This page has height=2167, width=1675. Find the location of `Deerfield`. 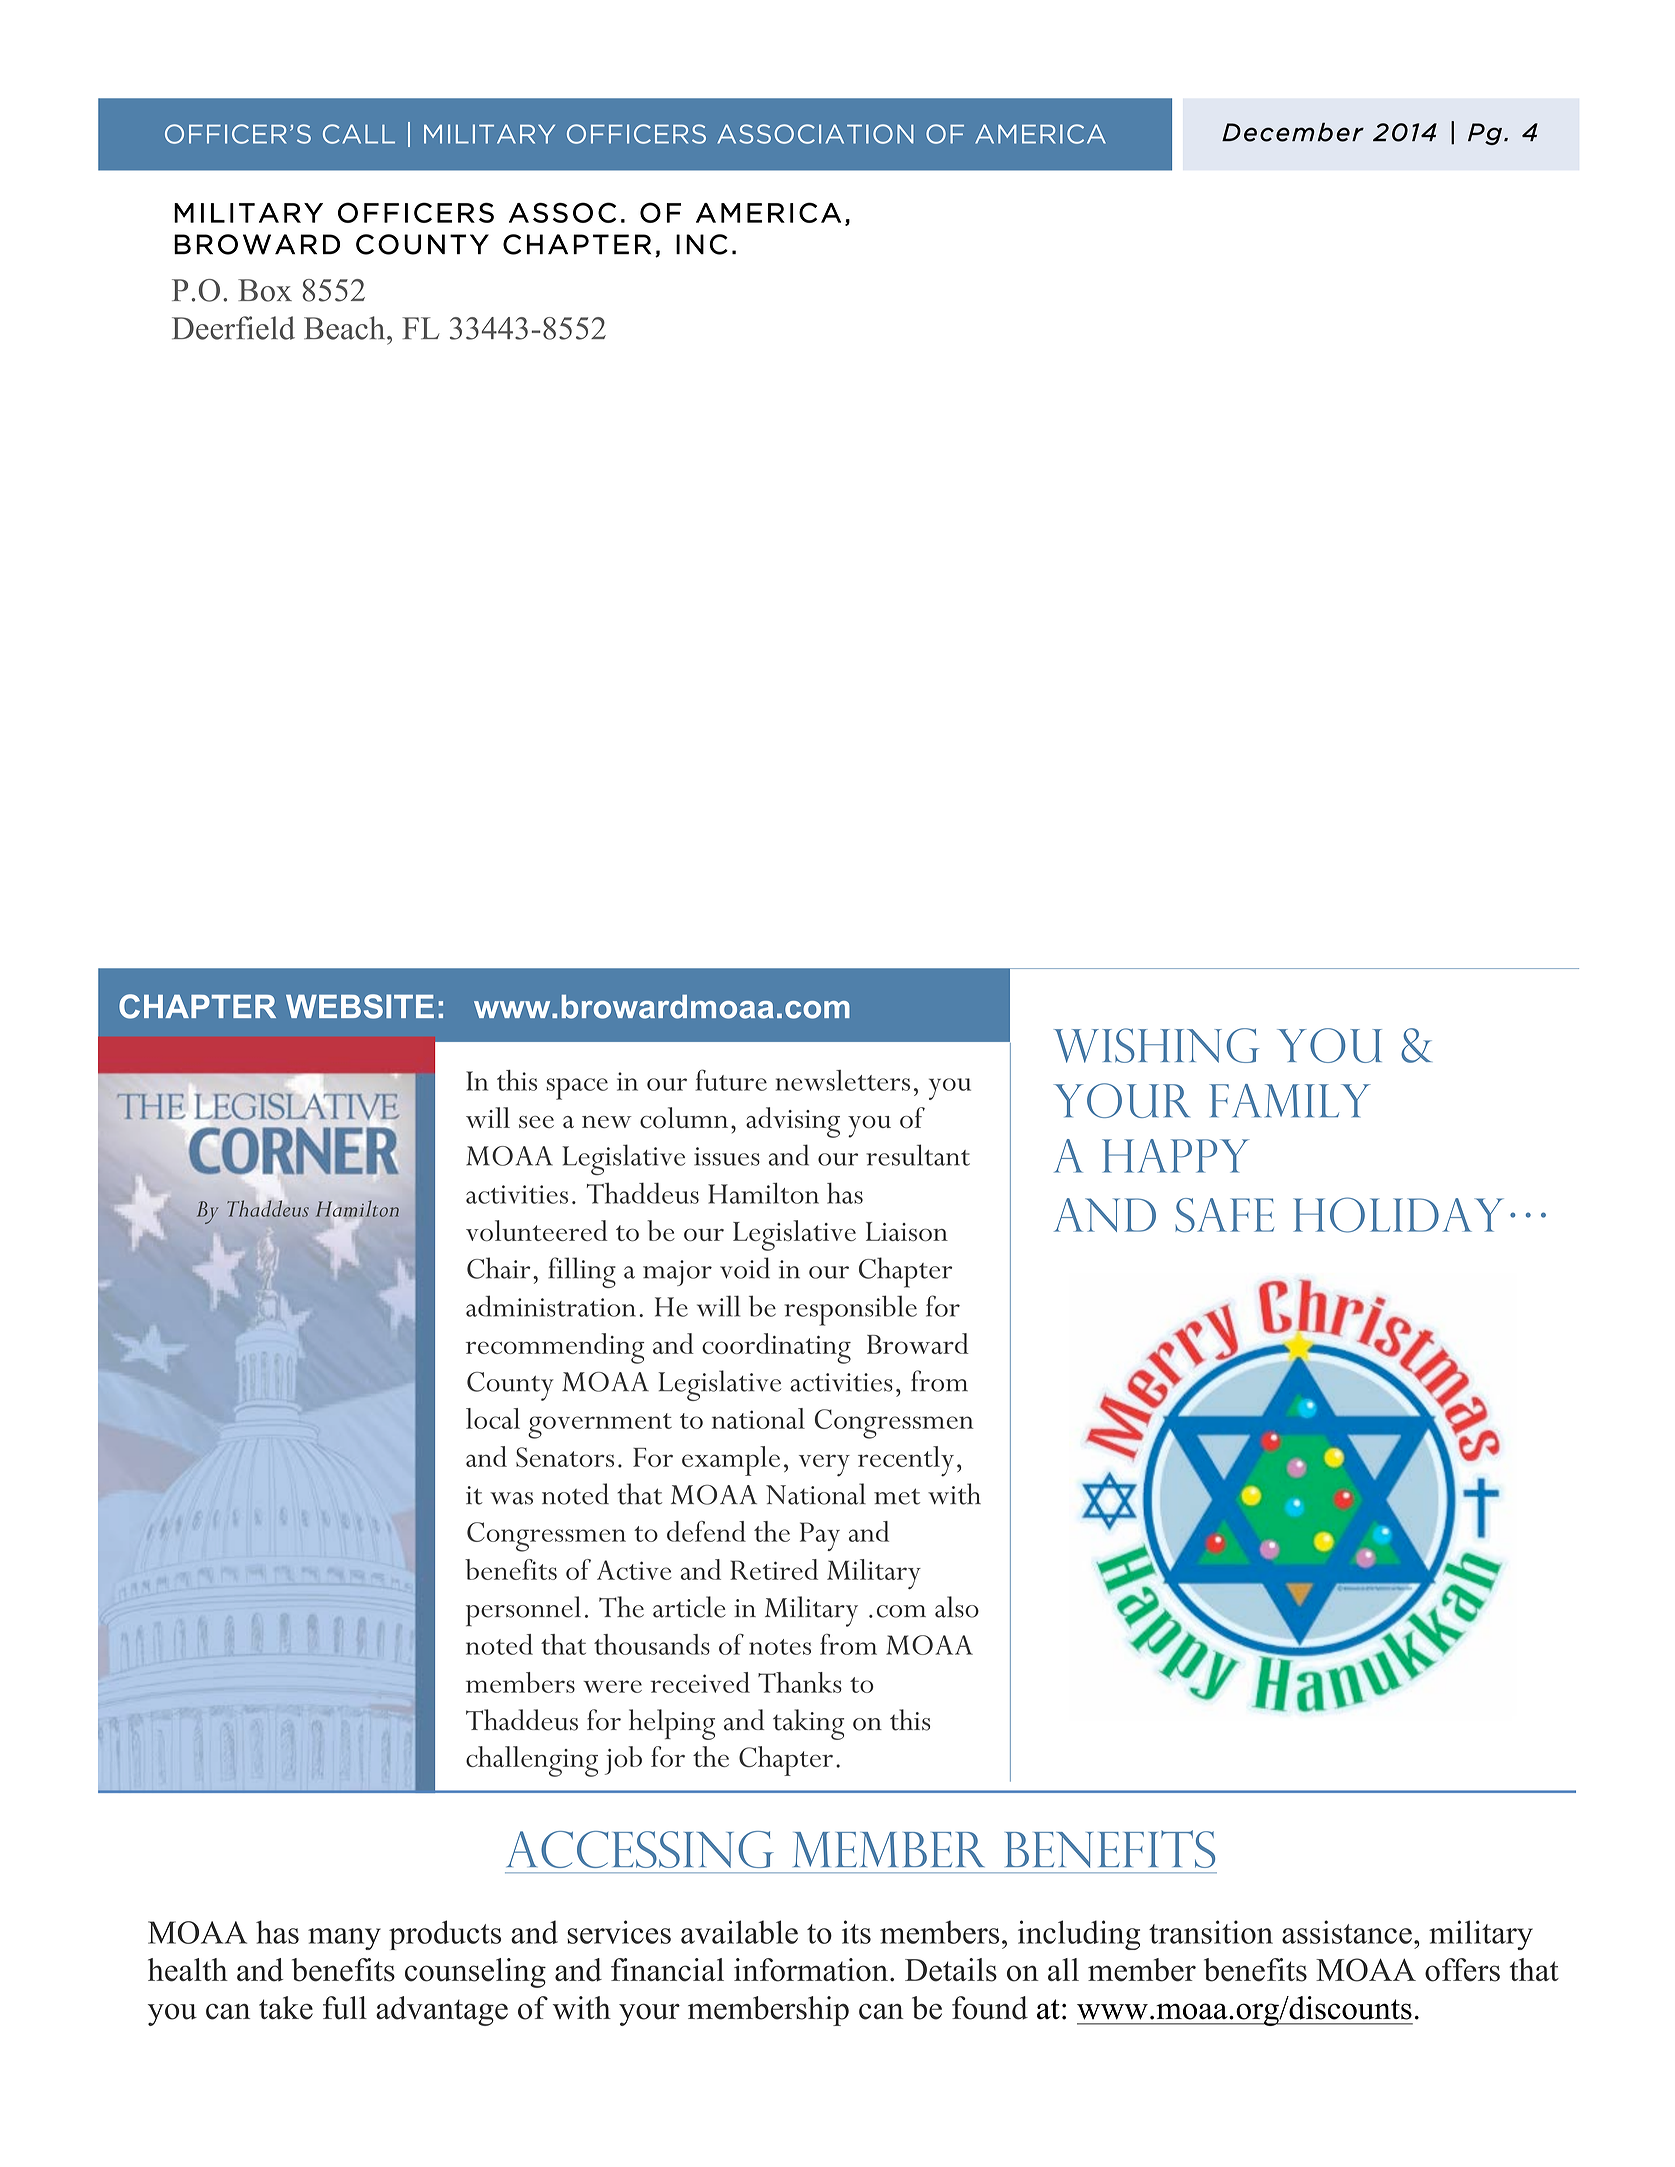

Deerfield is located at coordinates (233, 328).
